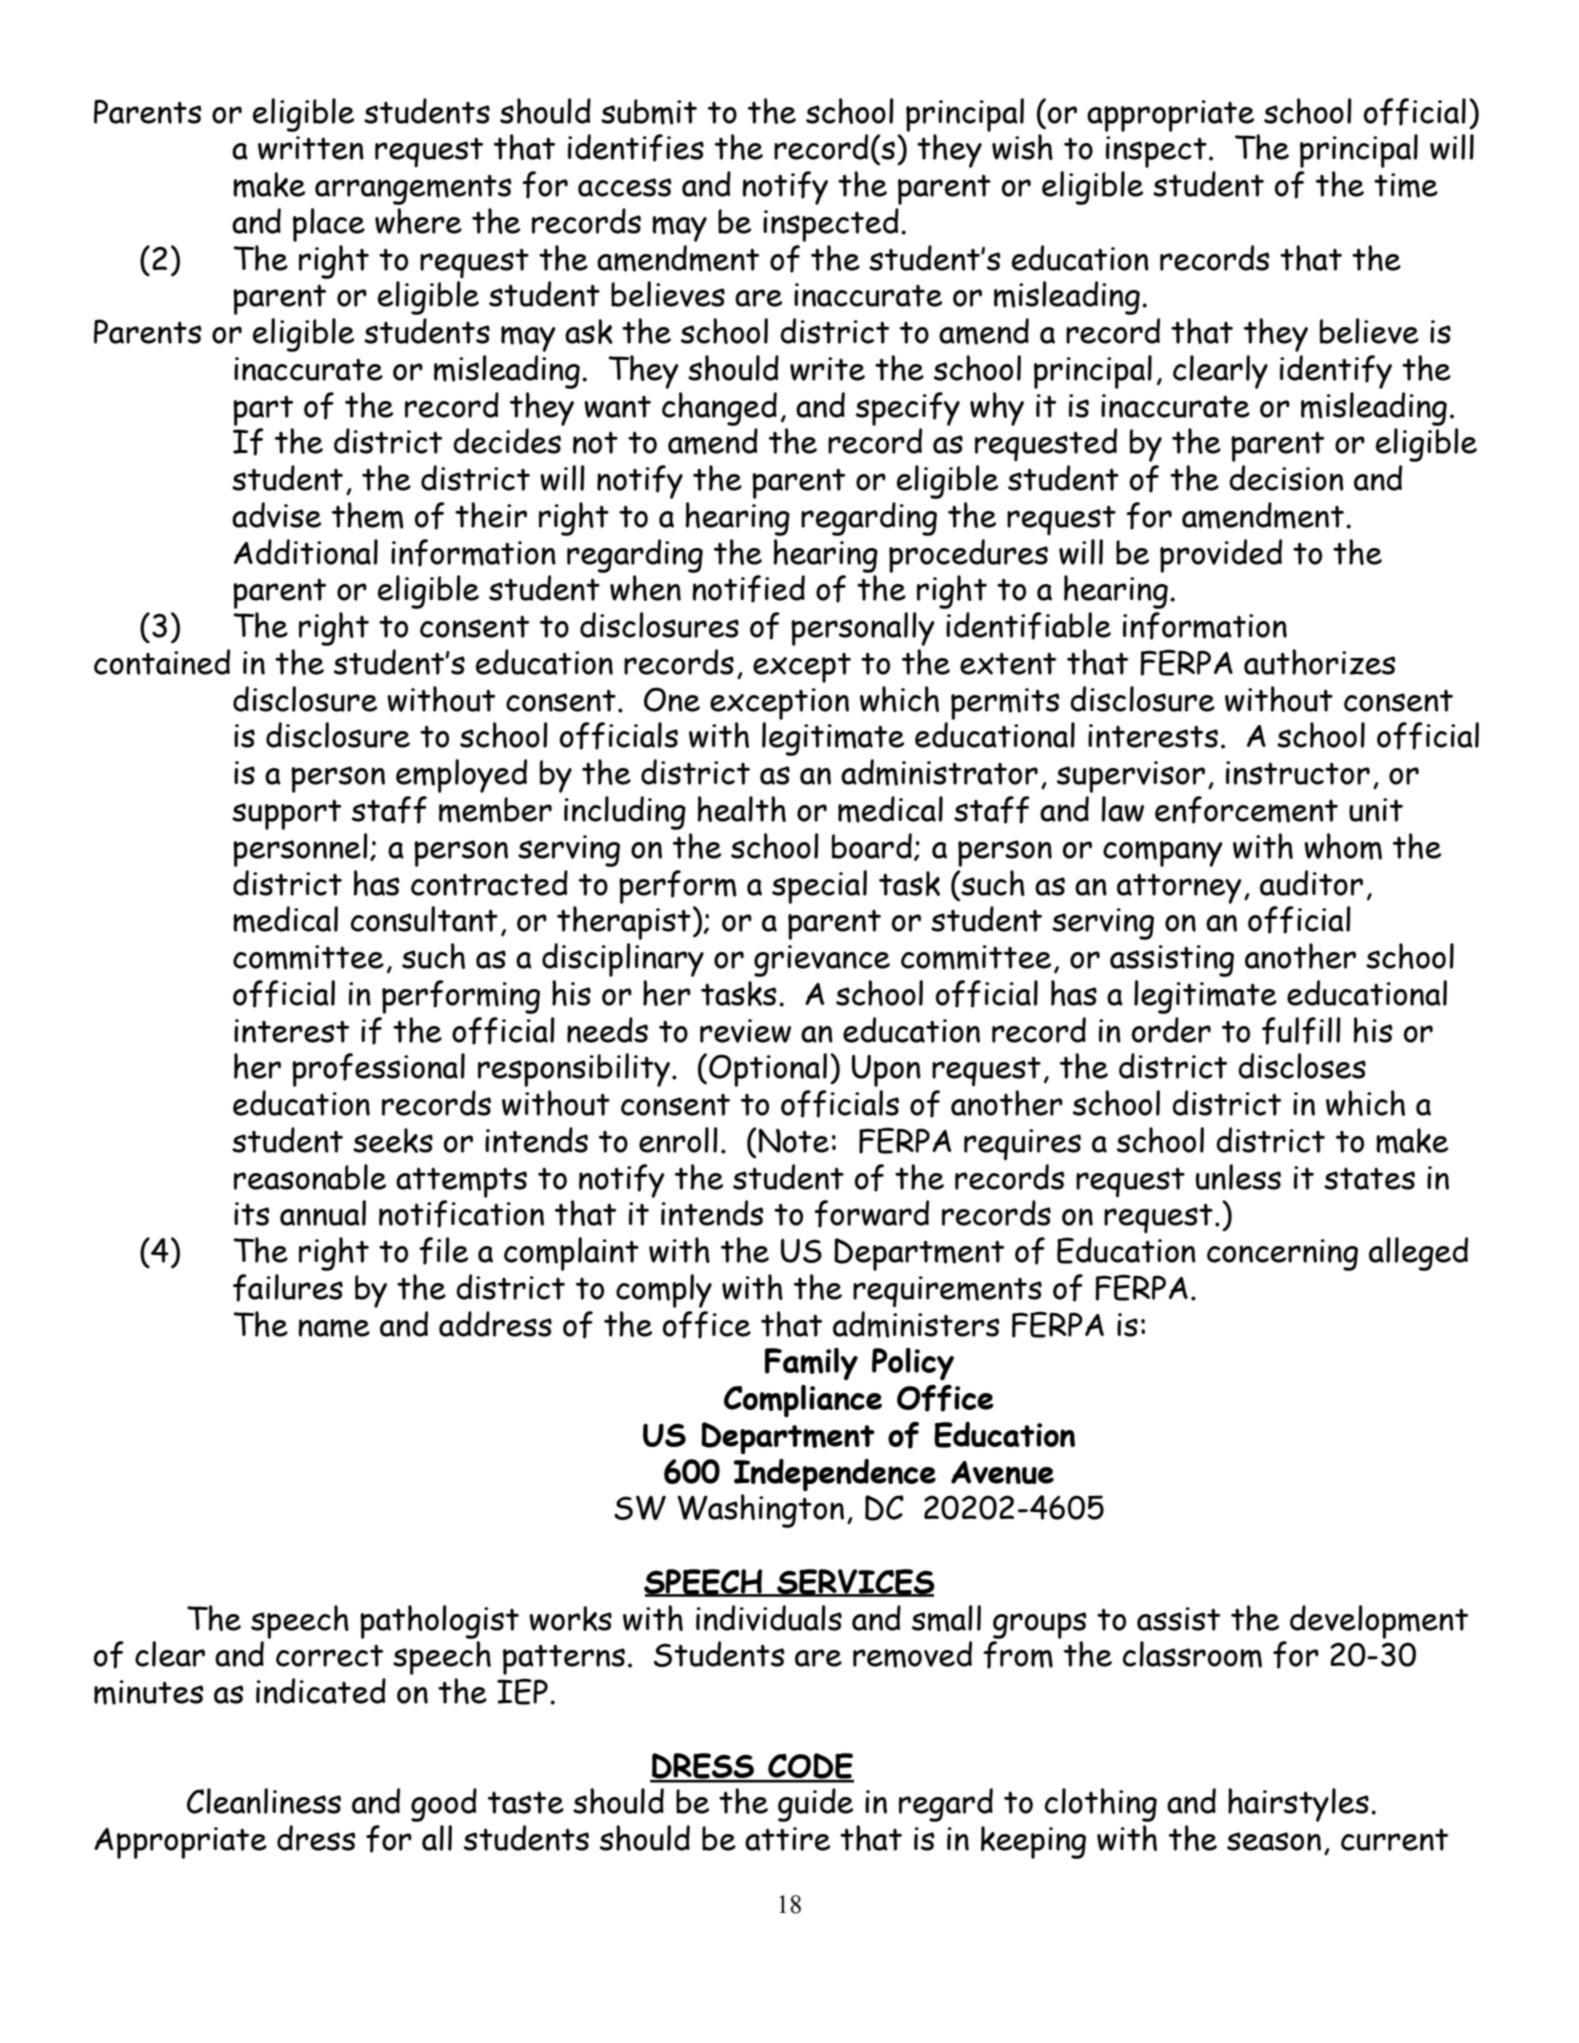  Describe the element at coordinates (672, 699) in the document. I see `One` at that location.
